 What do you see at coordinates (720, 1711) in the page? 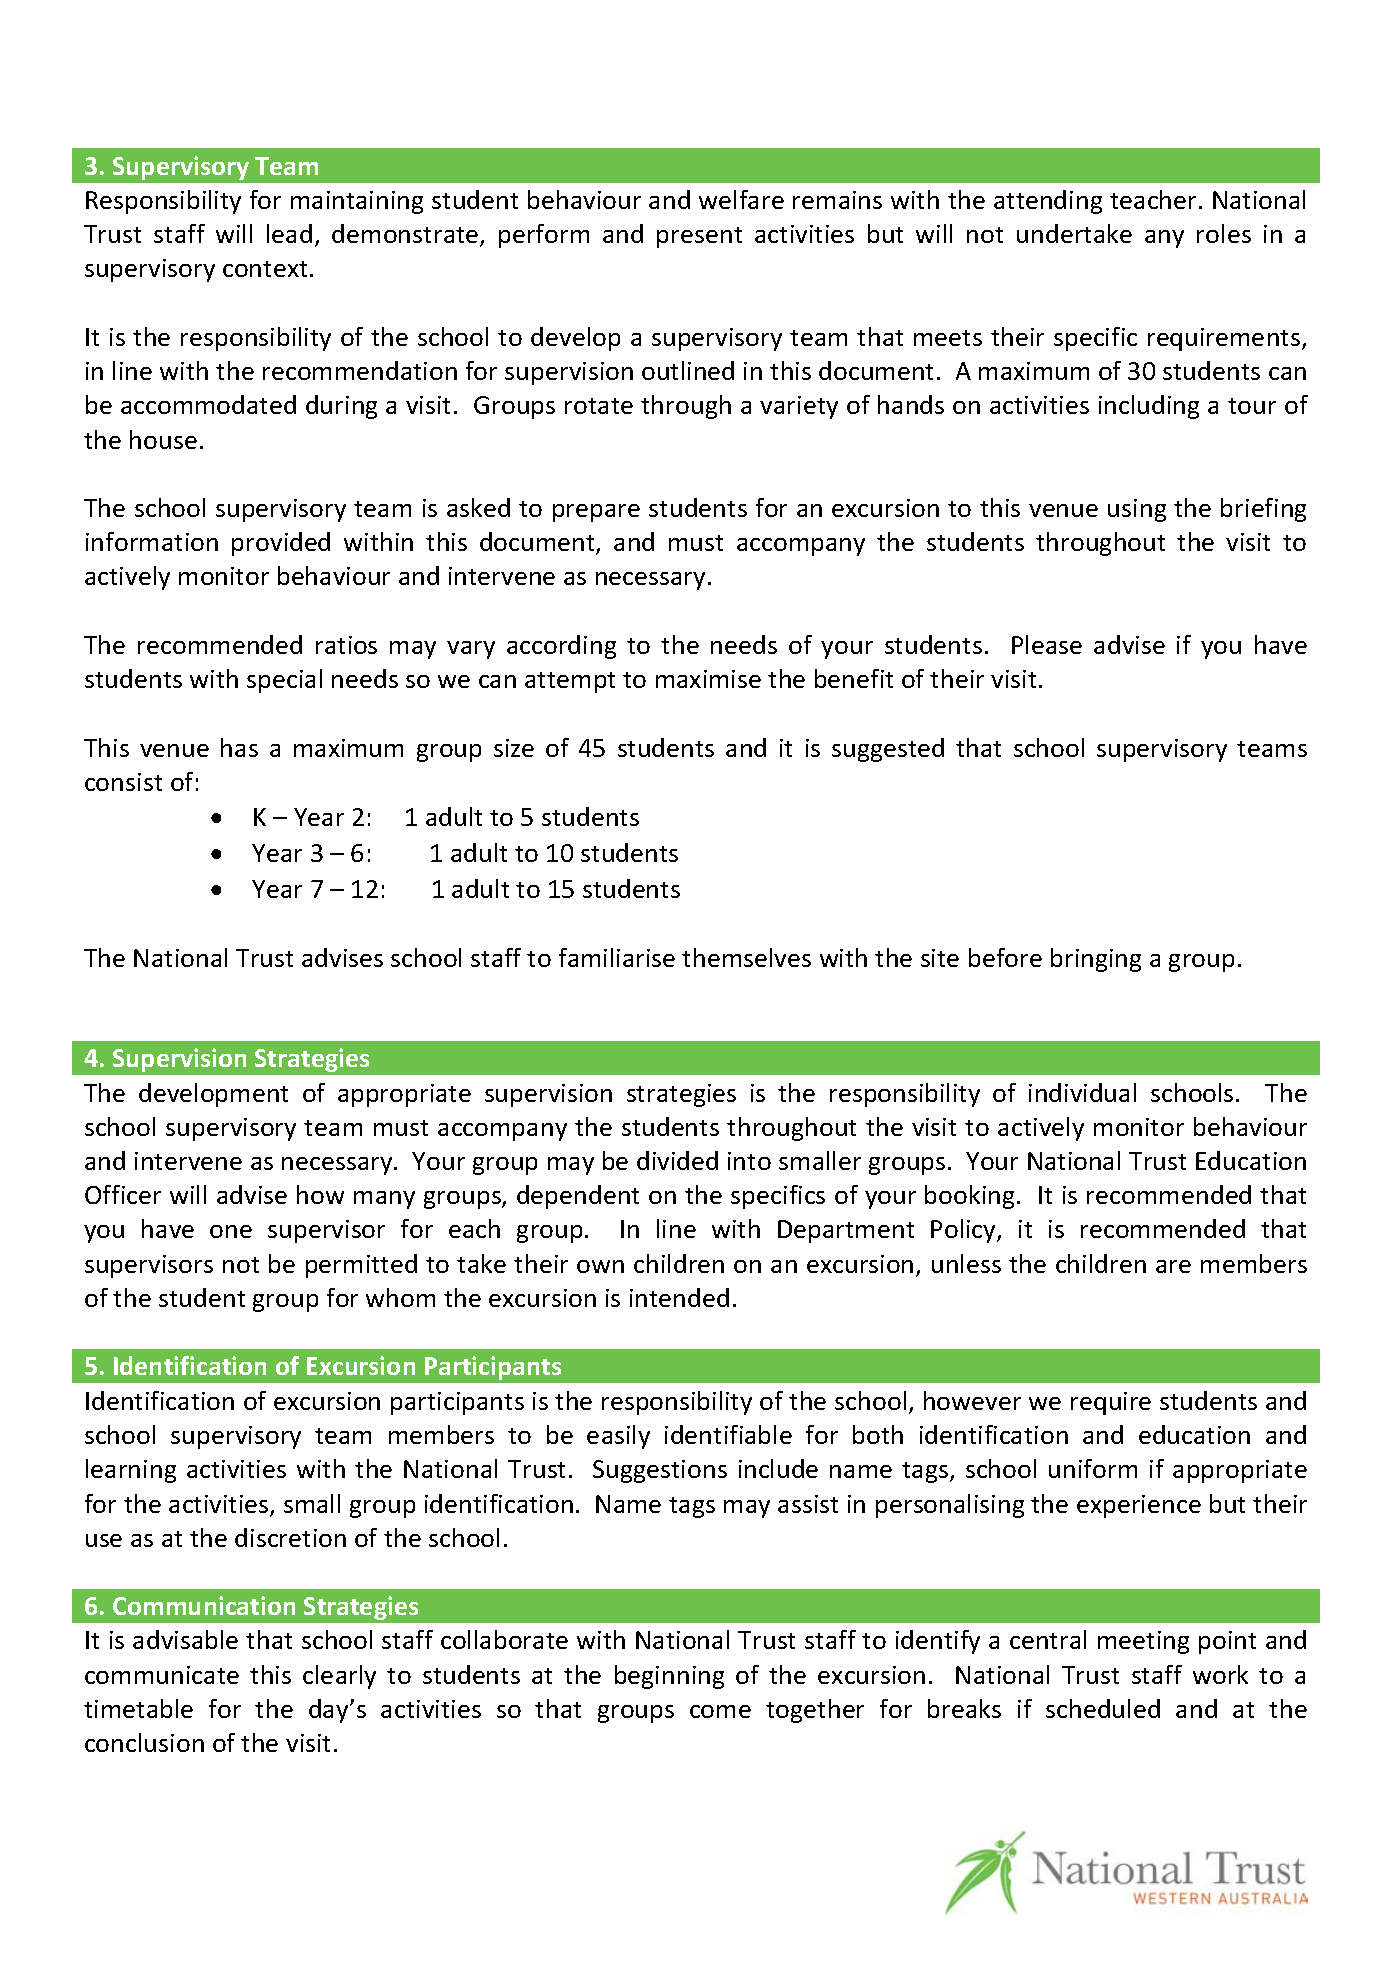
I see `come` at bounding box center [720, 1711].
